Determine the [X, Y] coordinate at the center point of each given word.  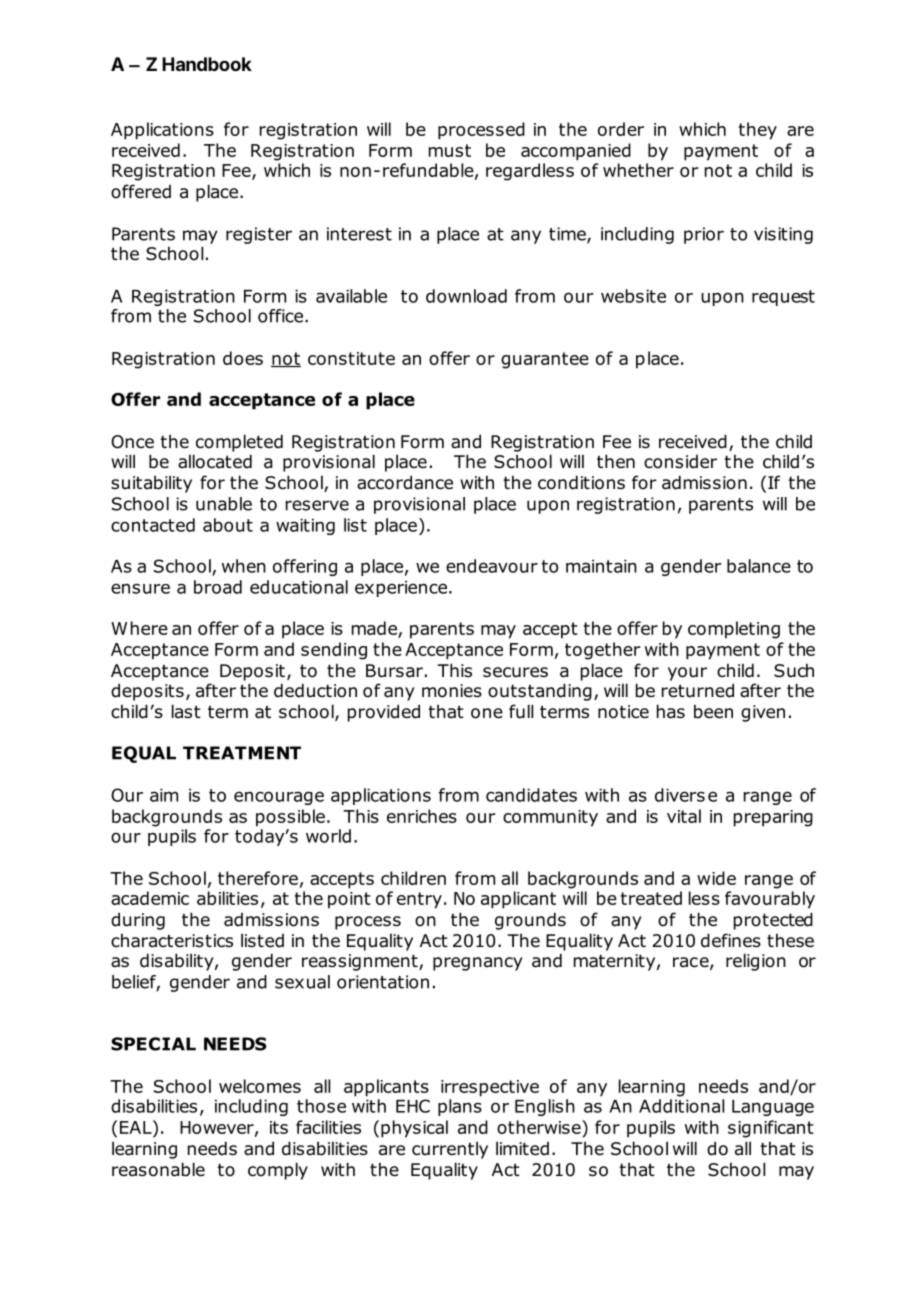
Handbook [207, 64]
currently [450, 1150]
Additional [681, 1106]
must [450, 150]
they [758, 131]
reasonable [158, 1169]
